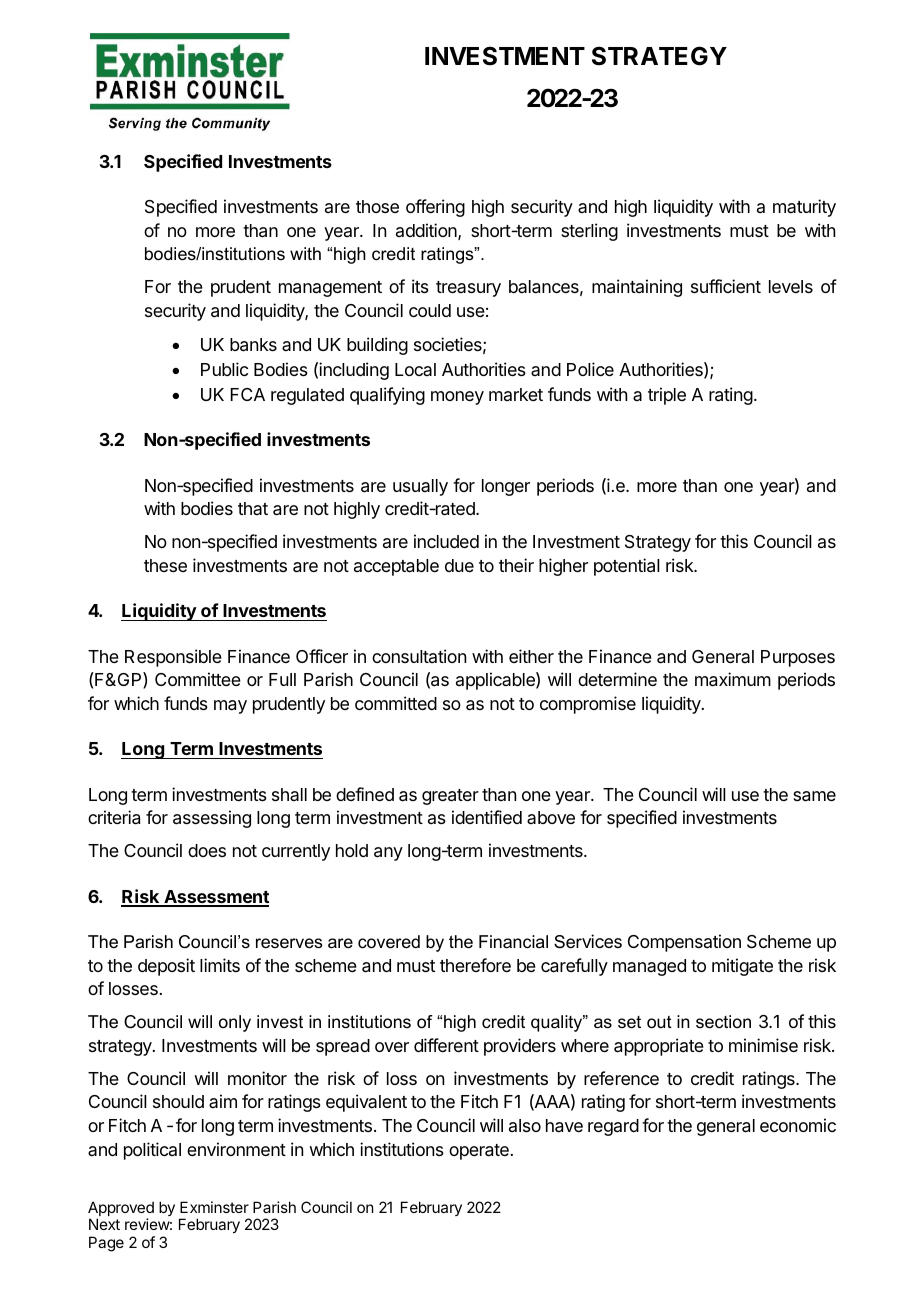 The width and height of the screenshot is (924, 1308). Describe the element at coordinates (627, 567) in the screenshot. I see `potential` at that location.
